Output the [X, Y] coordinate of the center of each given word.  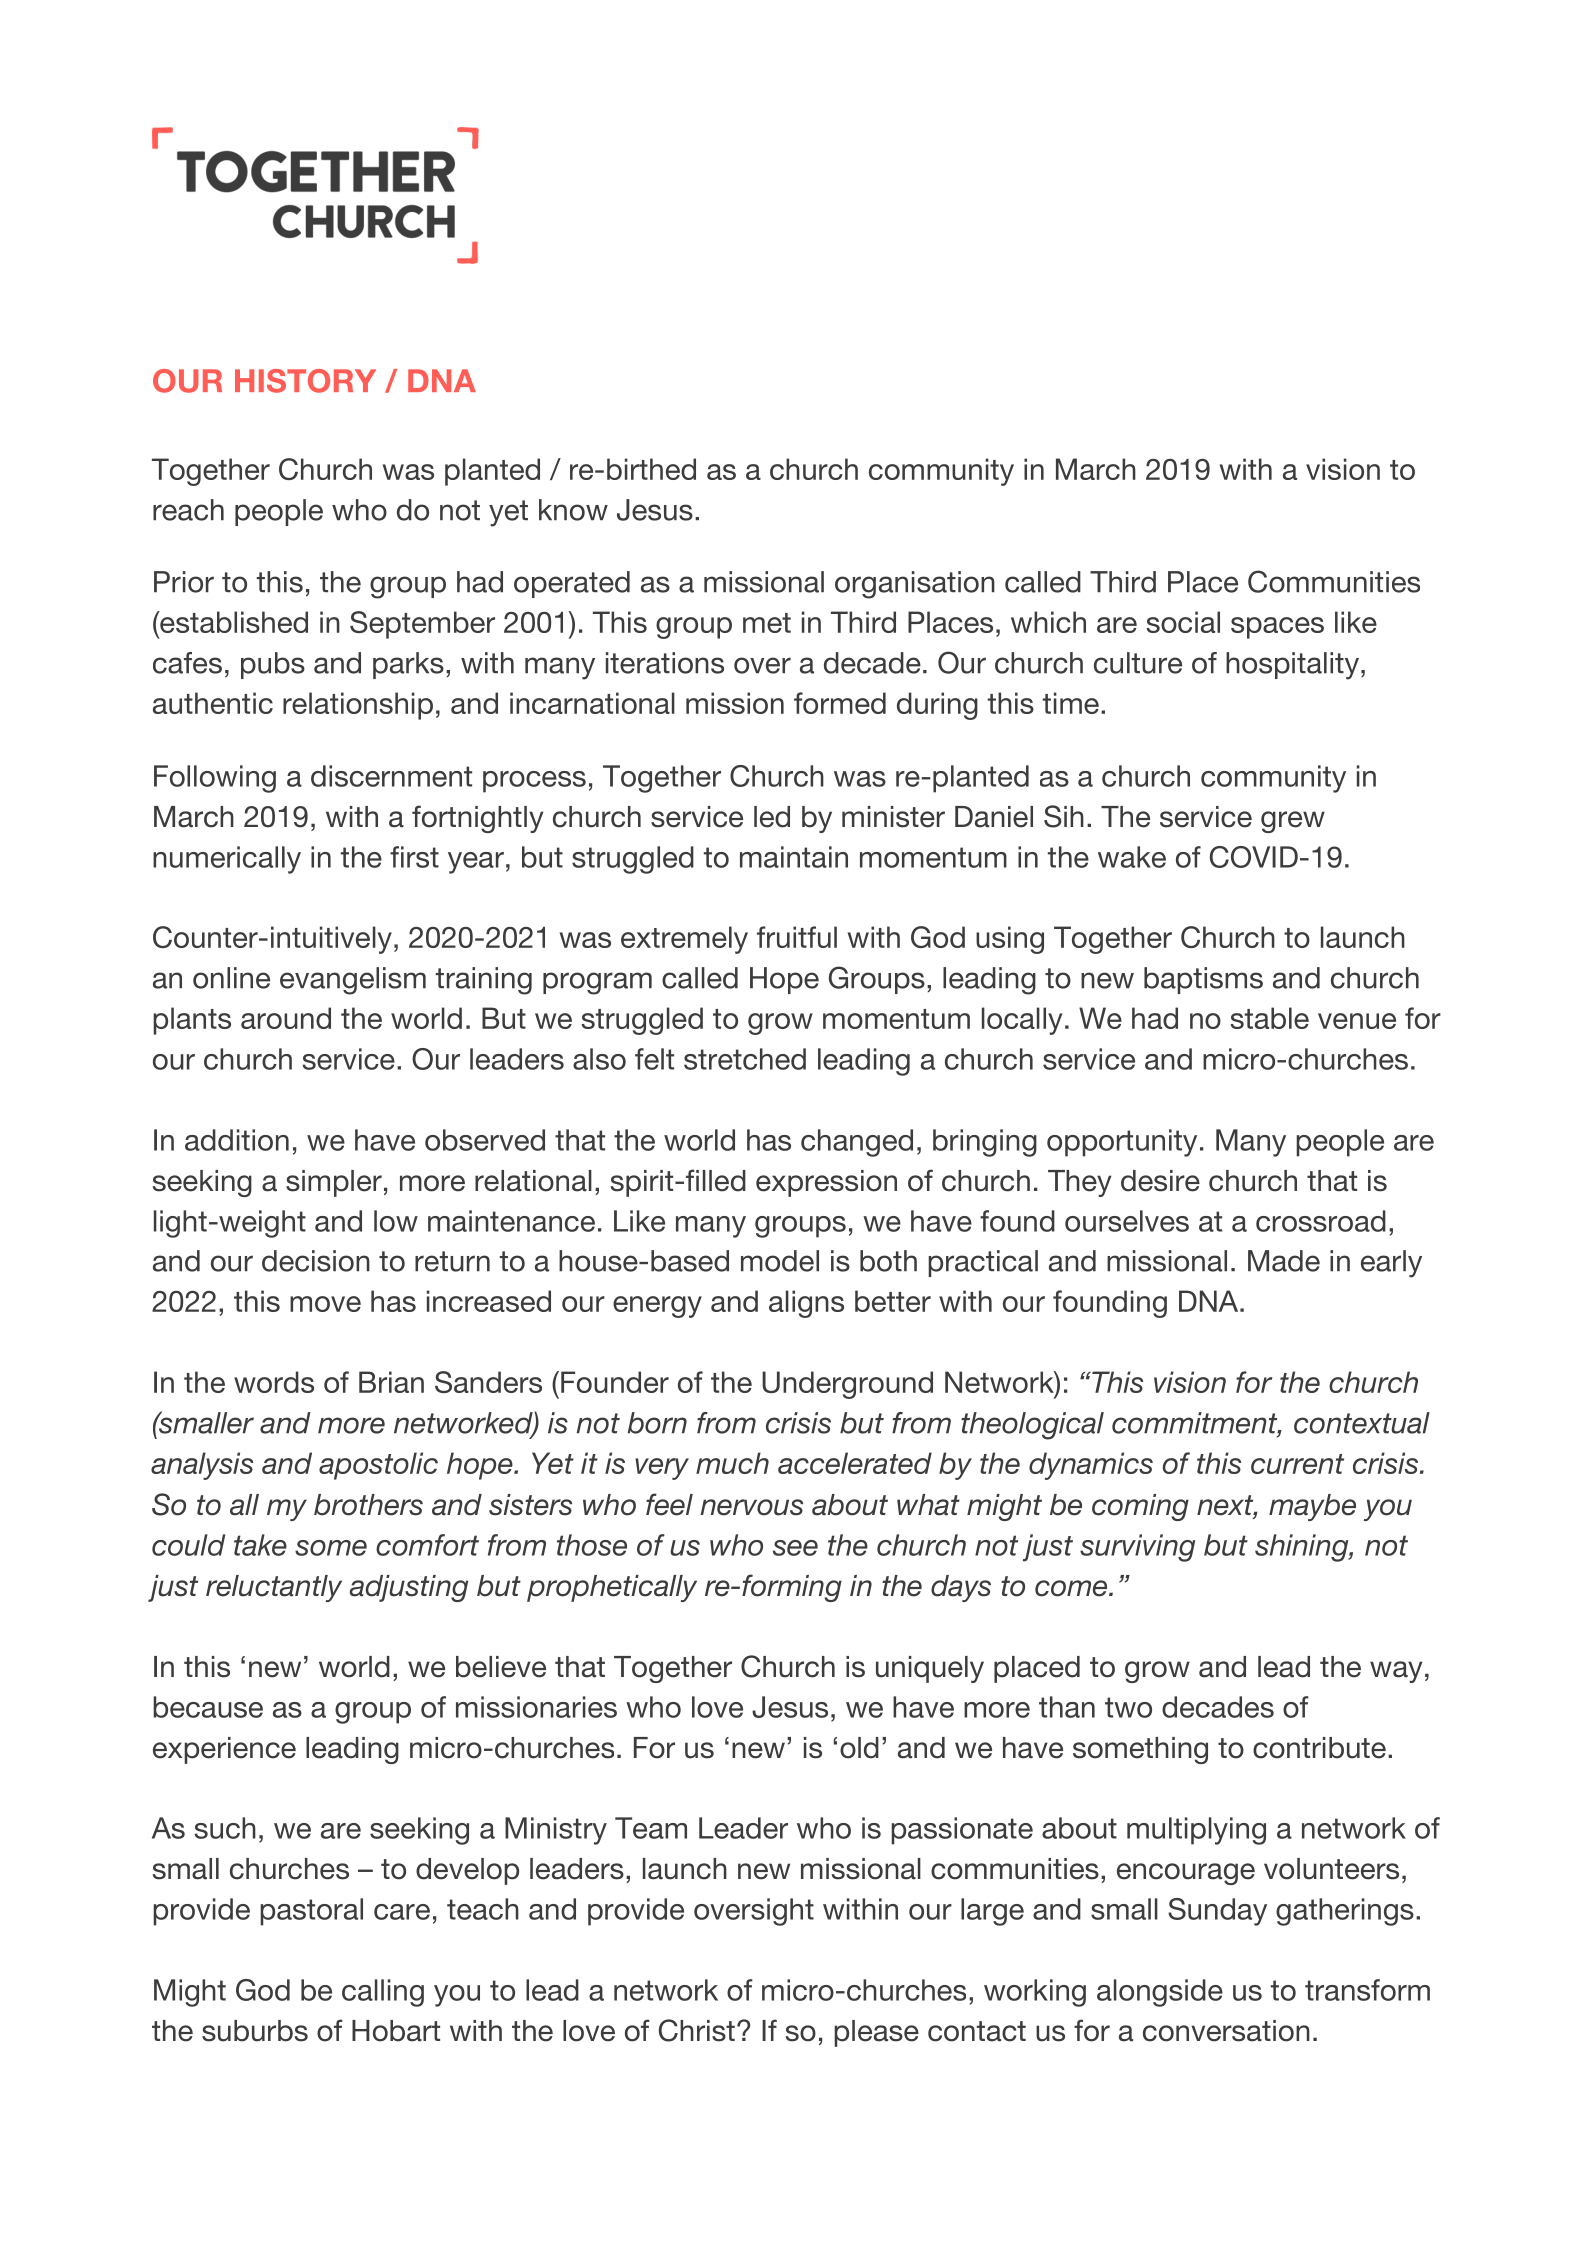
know [573, 510]
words [274, 1382]
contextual [1362, 1423]
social [1183, 622]
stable [1269, 1018]
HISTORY [305, 381]
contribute [1319, 1748]
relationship [358, 706]
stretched [745, 1059]
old [859, 1748]
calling [383, 1993]
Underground [847, 1385]
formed [840, 703]
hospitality [1292, 666]
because [208, 1707]
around [286, 1018]
